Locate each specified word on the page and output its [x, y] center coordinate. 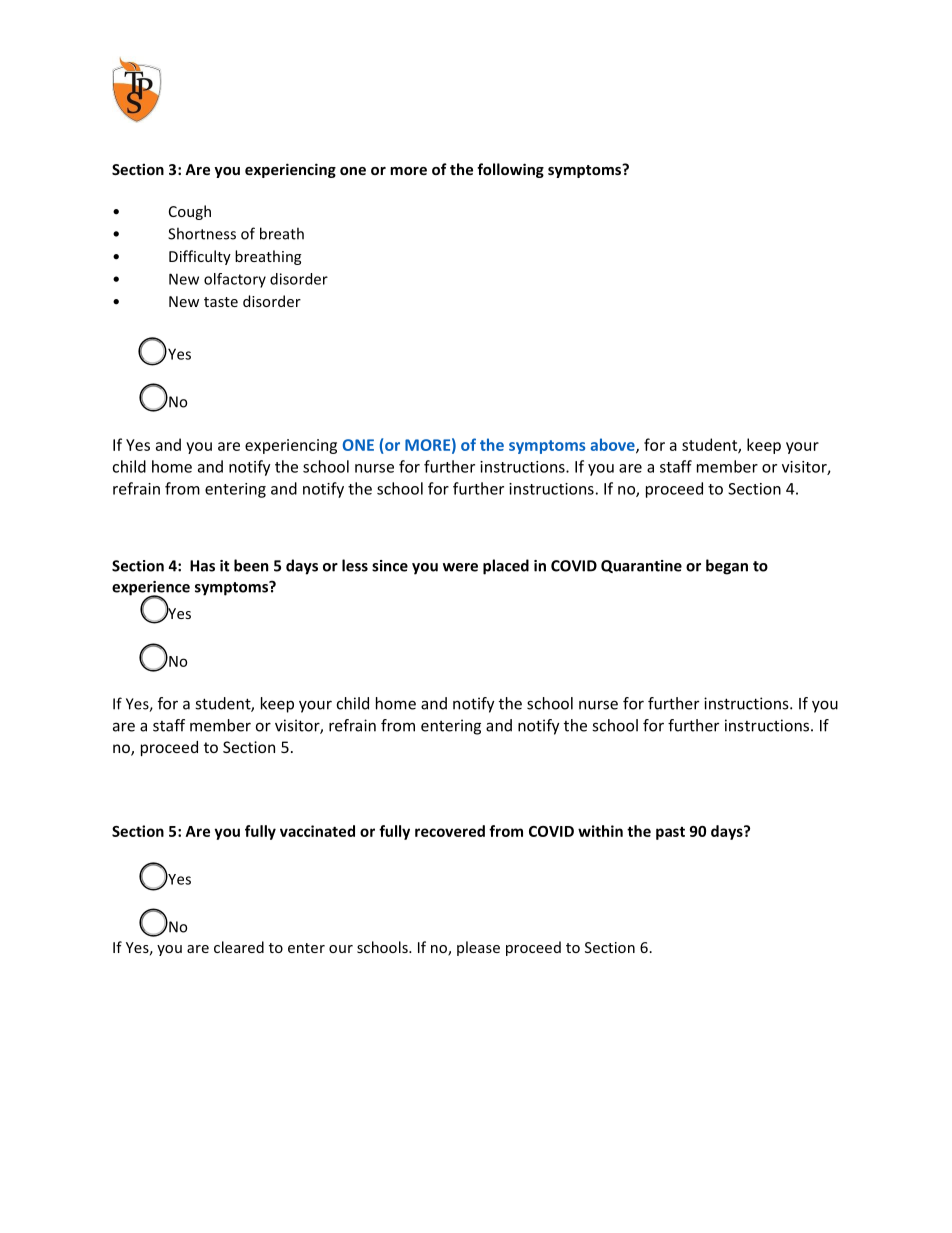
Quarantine [641, 566]
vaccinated [317, 831]
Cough [190, 212]
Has [202, 566]
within [600, 831]
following [510, 170]
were [460, 567]
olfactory [235, 280]
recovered [450, 831]
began [727, 567]
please [478, 948]
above [613, 445]
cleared [239, 947]
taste [221, 302]
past [670, 833]
